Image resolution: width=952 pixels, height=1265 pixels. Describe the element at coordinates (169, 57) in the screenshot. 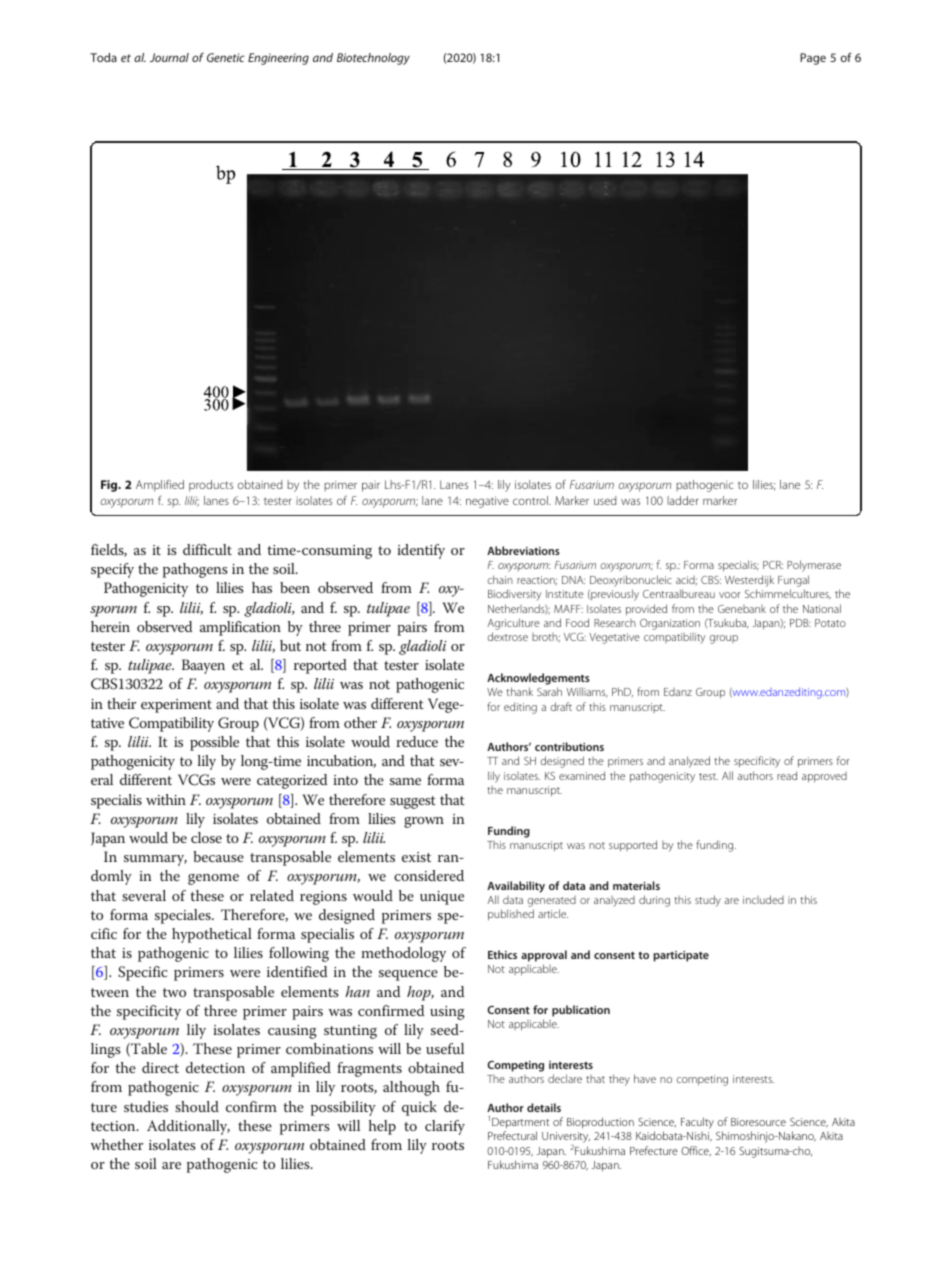

I see `Journal` at that location.
